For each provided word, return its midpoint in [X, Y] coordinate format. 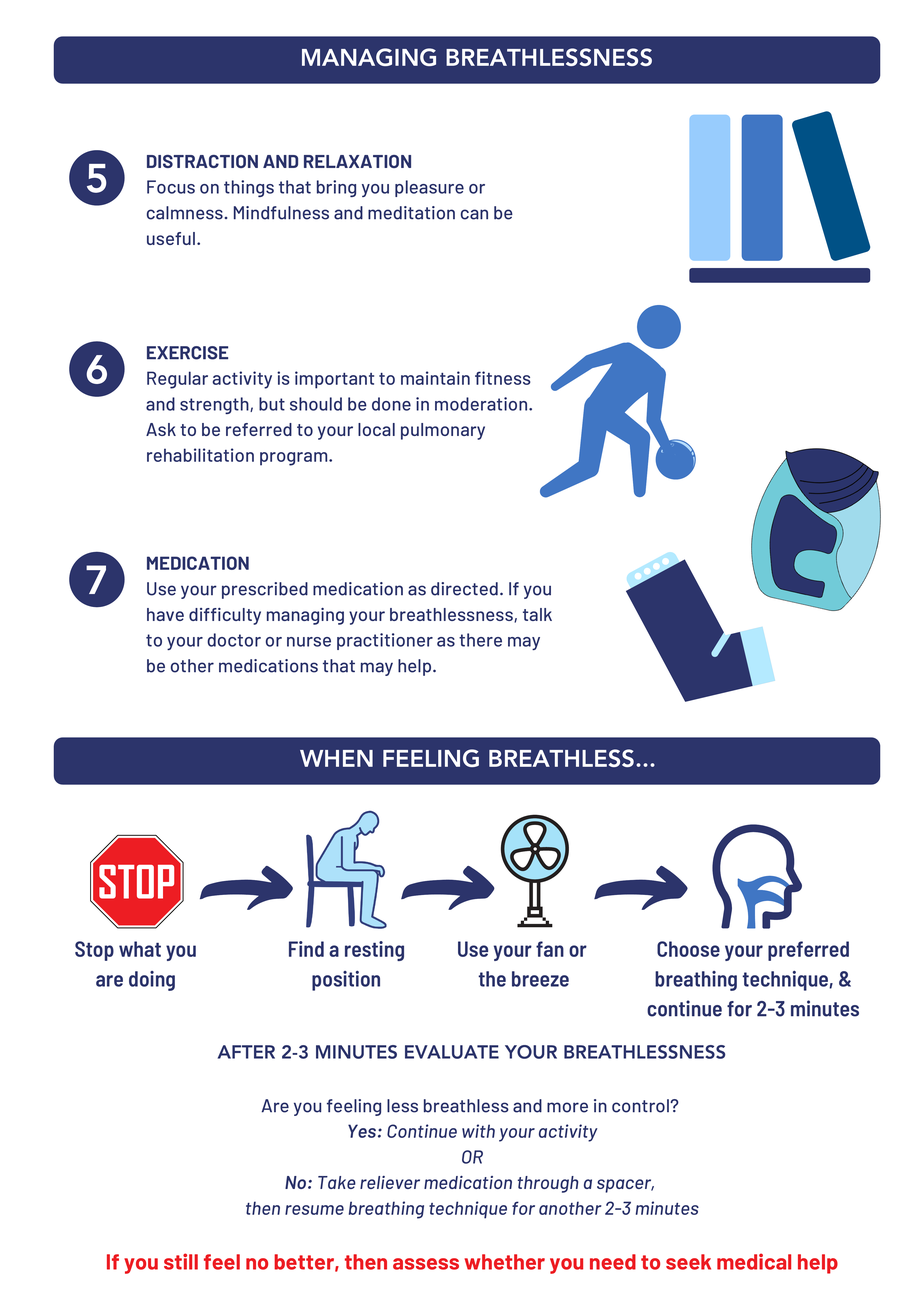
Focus [171, 187]
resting [374, 951]
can [474, 214]
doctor [234, 640]
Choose [688, 949]
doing [152, 981]
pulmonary [443, 431]
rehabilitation [200, 455]
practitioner [385, 641]
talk [537, 614]
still [181, 1261]
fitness [503, 378]
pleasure [429, 188]
